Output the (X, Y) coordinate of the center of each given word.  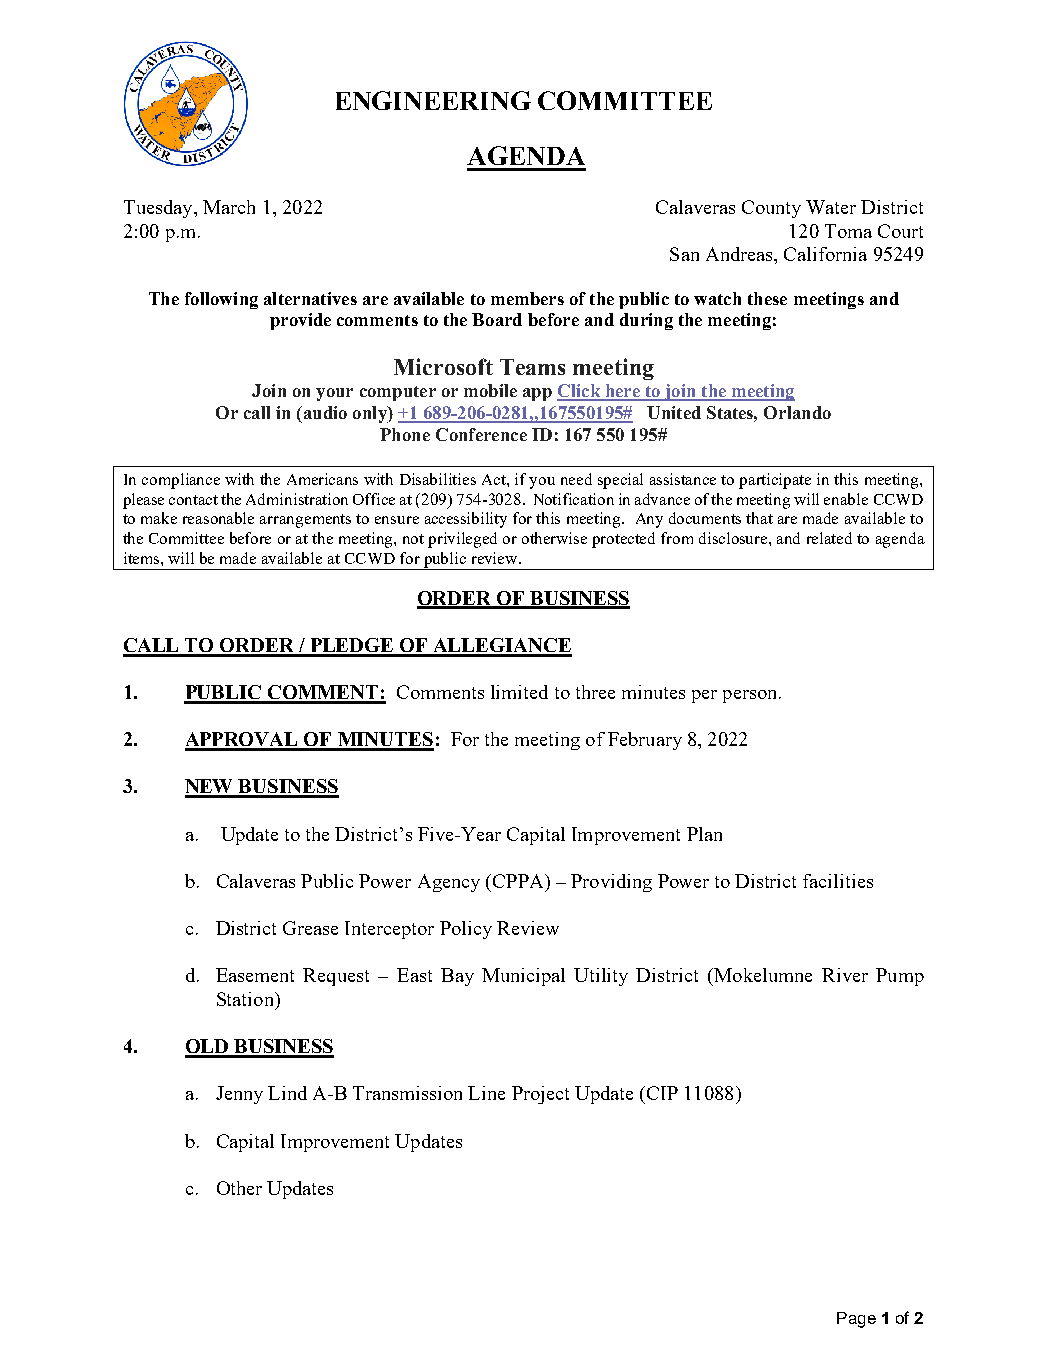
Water (831, 207)
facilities (838, 881)
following (221, 300)
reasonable (218, 518)
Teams (532, 367)
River (845, 975)
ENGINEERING (433, 100)
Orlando (797, 412)
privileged (462, 540)
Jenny (239, 1095)
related (829, 538)
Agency (449, 883)
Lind (287, 1093)
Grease (310, 928)
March (229, 207)
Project (540, 1095)
